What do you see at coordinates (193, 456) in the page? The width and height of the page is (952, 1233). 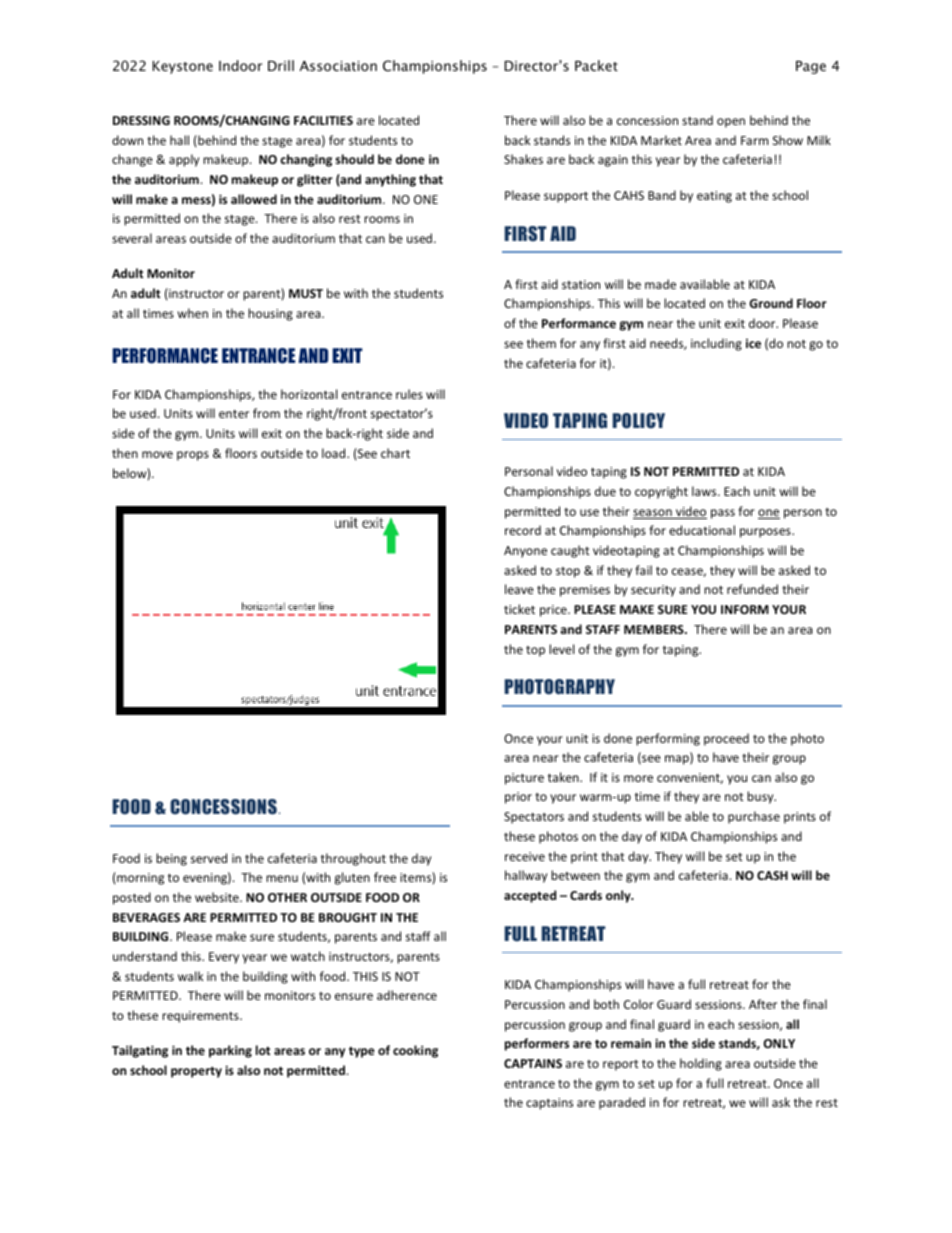 I see `props` at bounding box center [193, 456].
